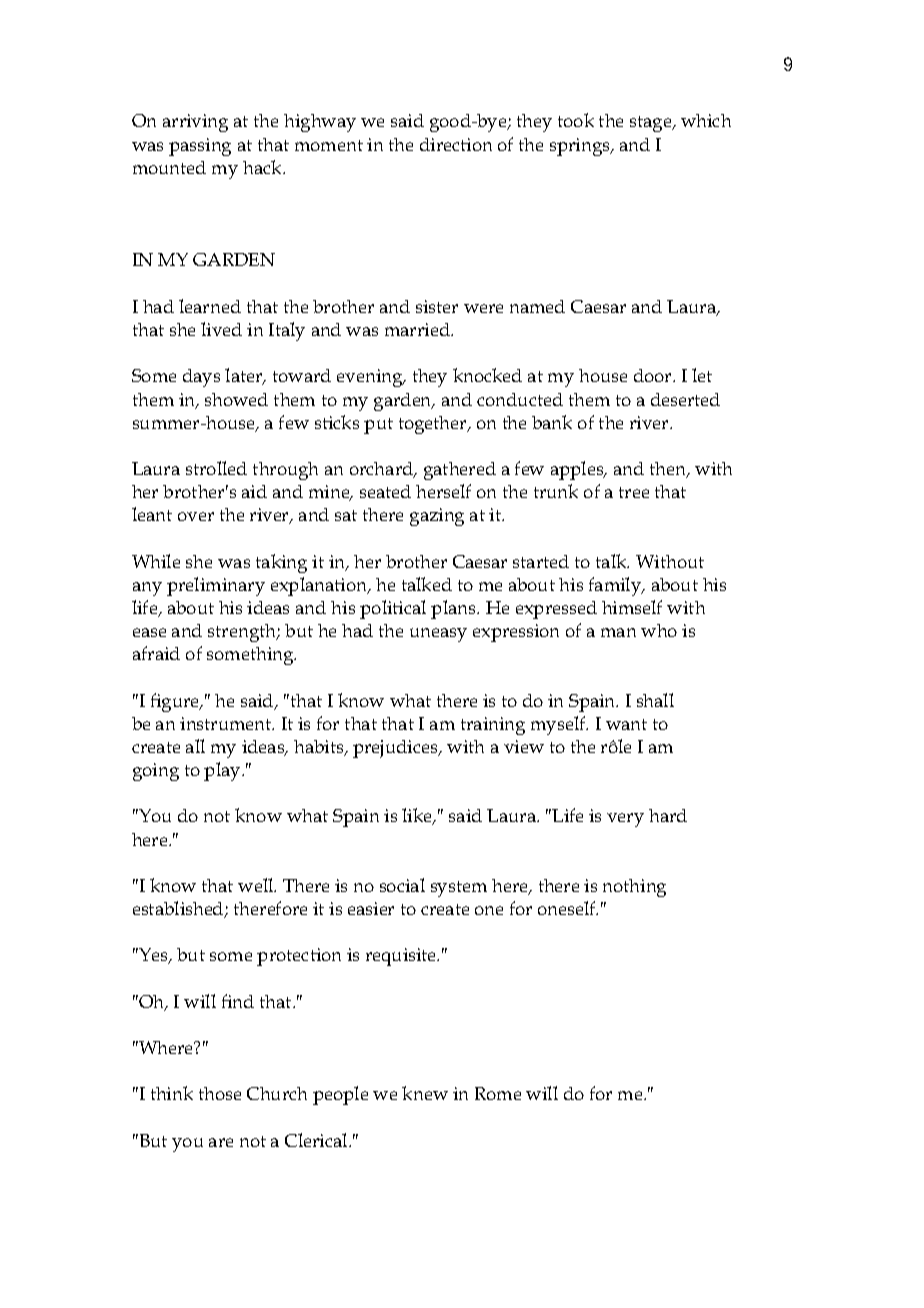  Describe the element at coordinates (196, 516) in the screenshot. I see `over` at that location.
